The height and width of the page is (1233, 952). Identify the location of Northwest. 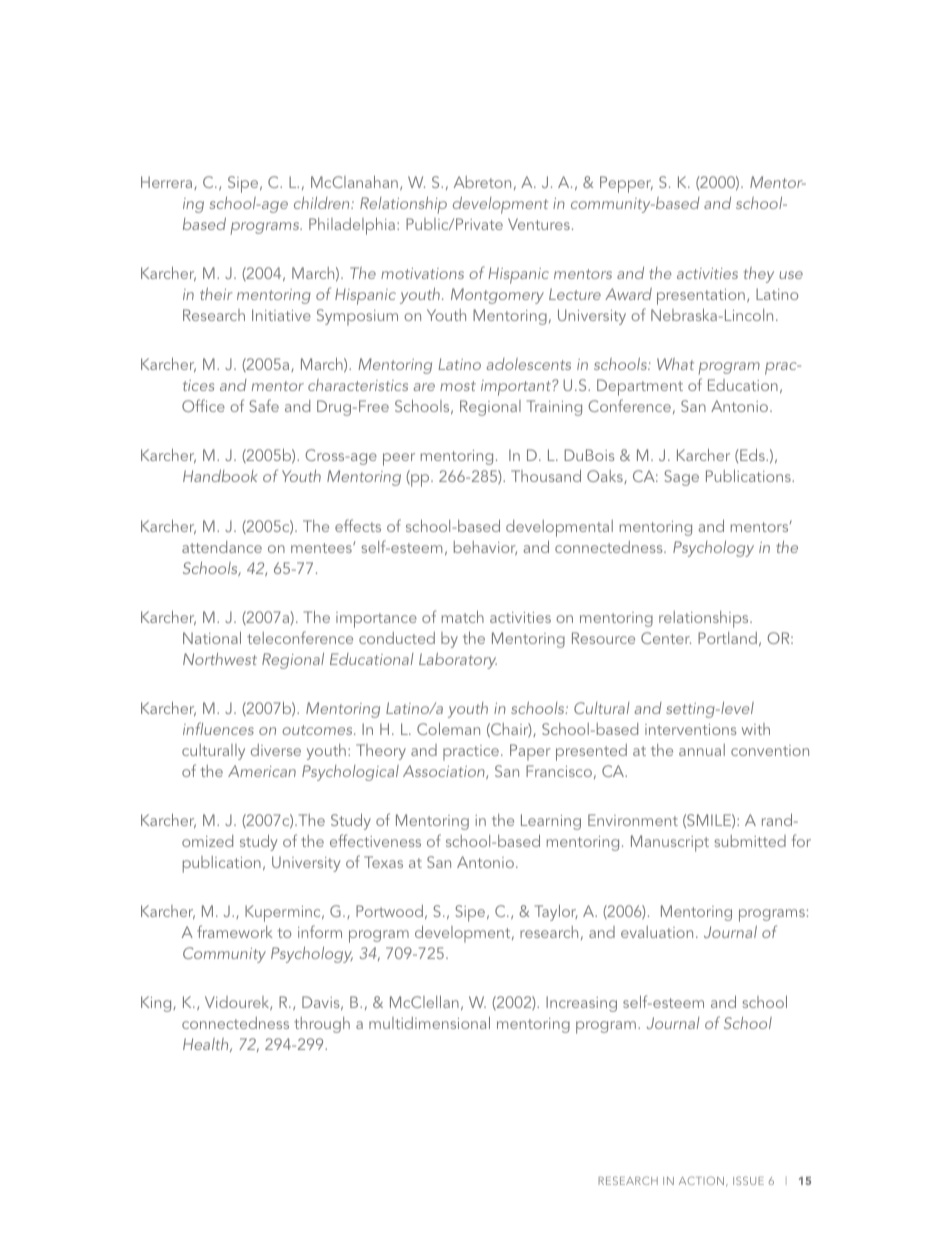
(220, 659).
